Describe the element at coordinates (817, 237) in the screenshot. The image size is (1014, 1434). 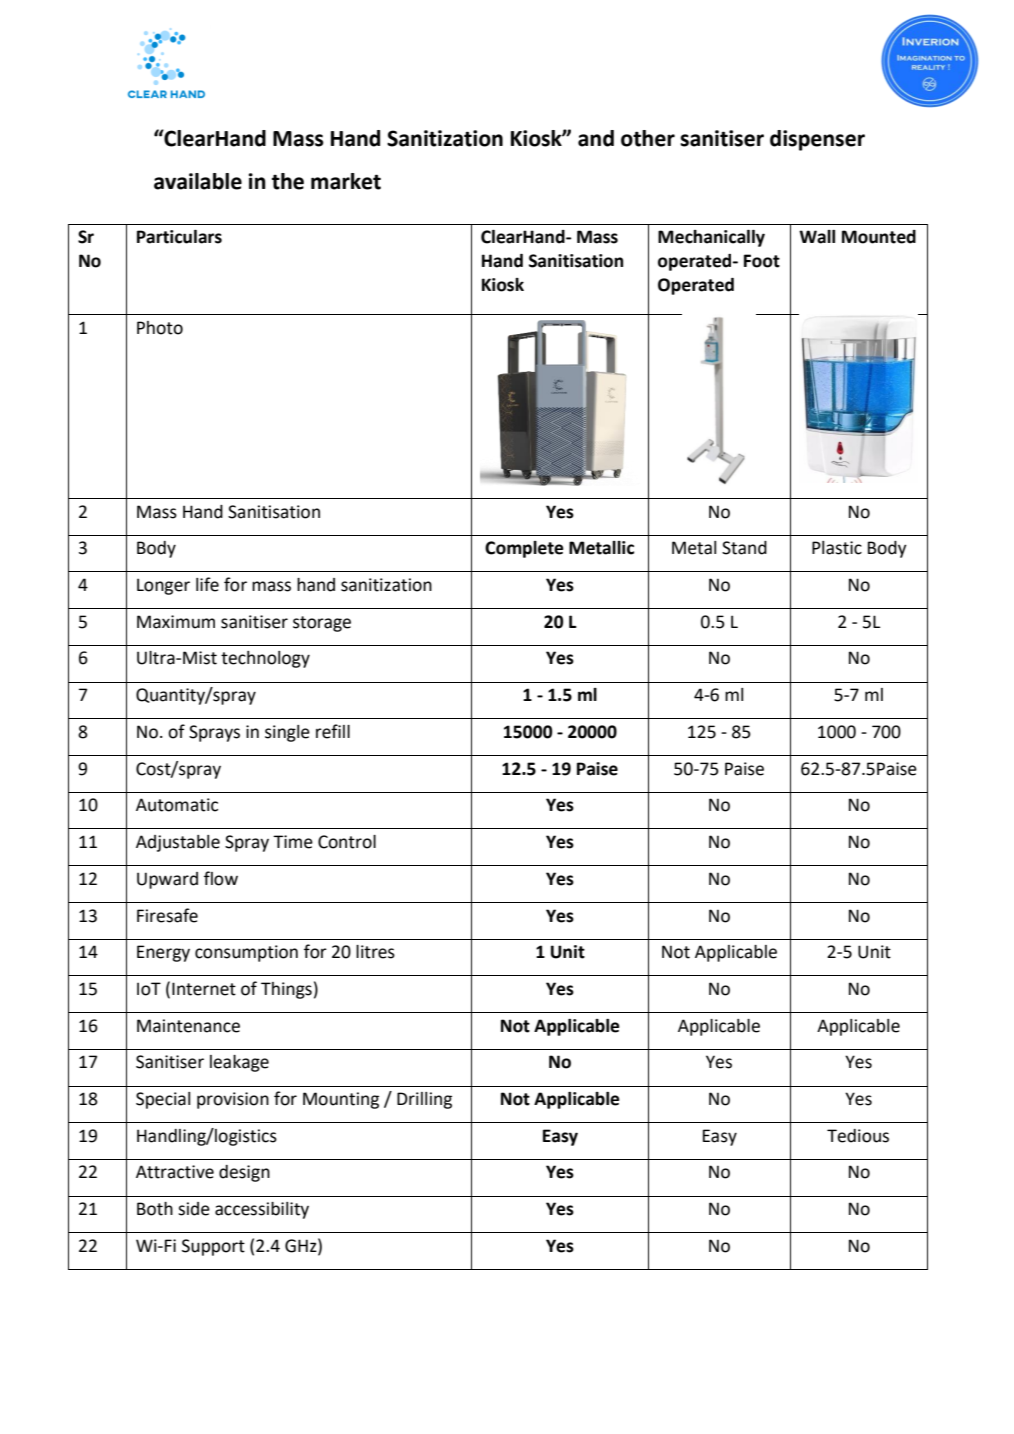
I see `Wall` at that location.
